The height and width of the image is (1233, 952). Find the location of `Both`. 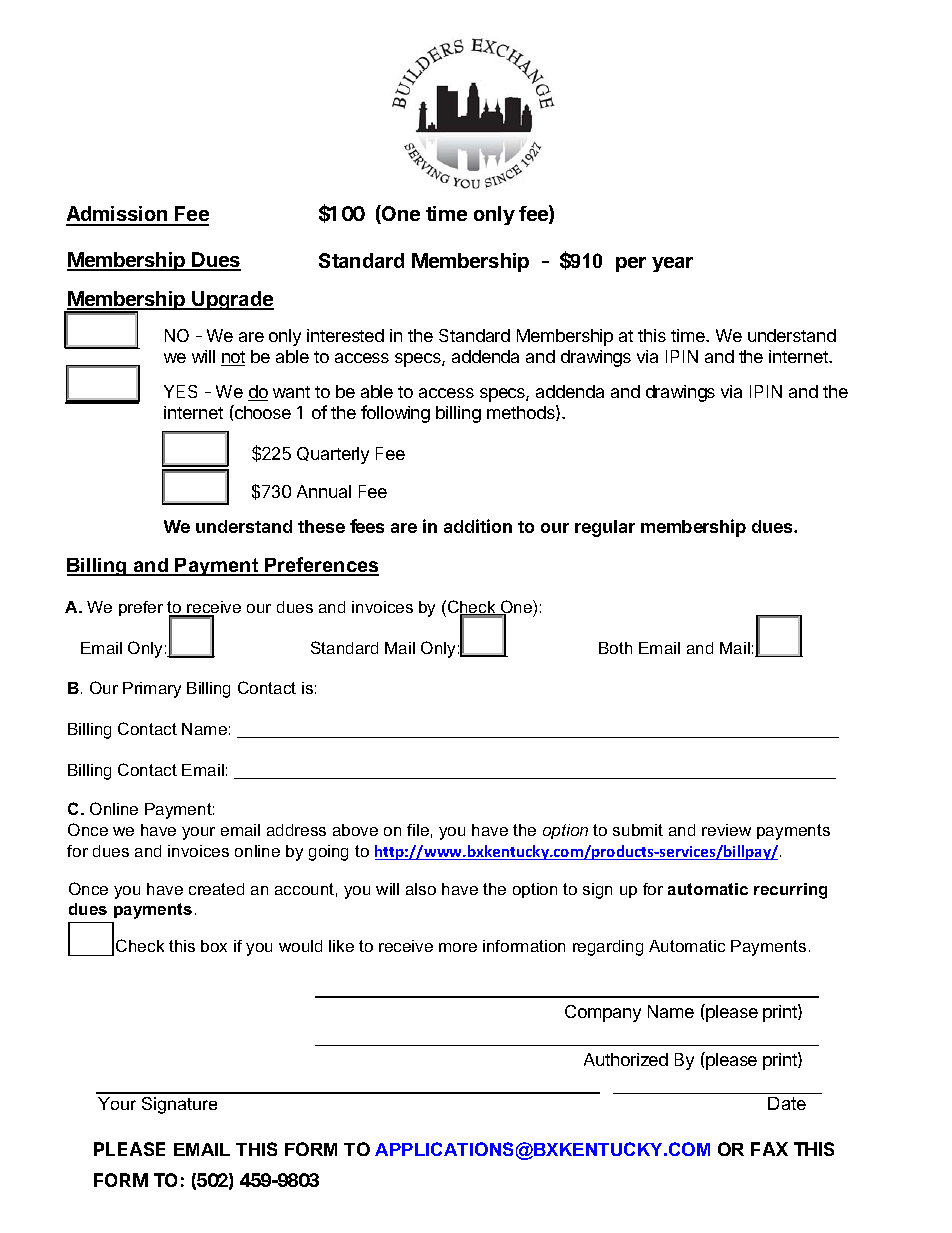

Both is located at coordinates (615, 648).
